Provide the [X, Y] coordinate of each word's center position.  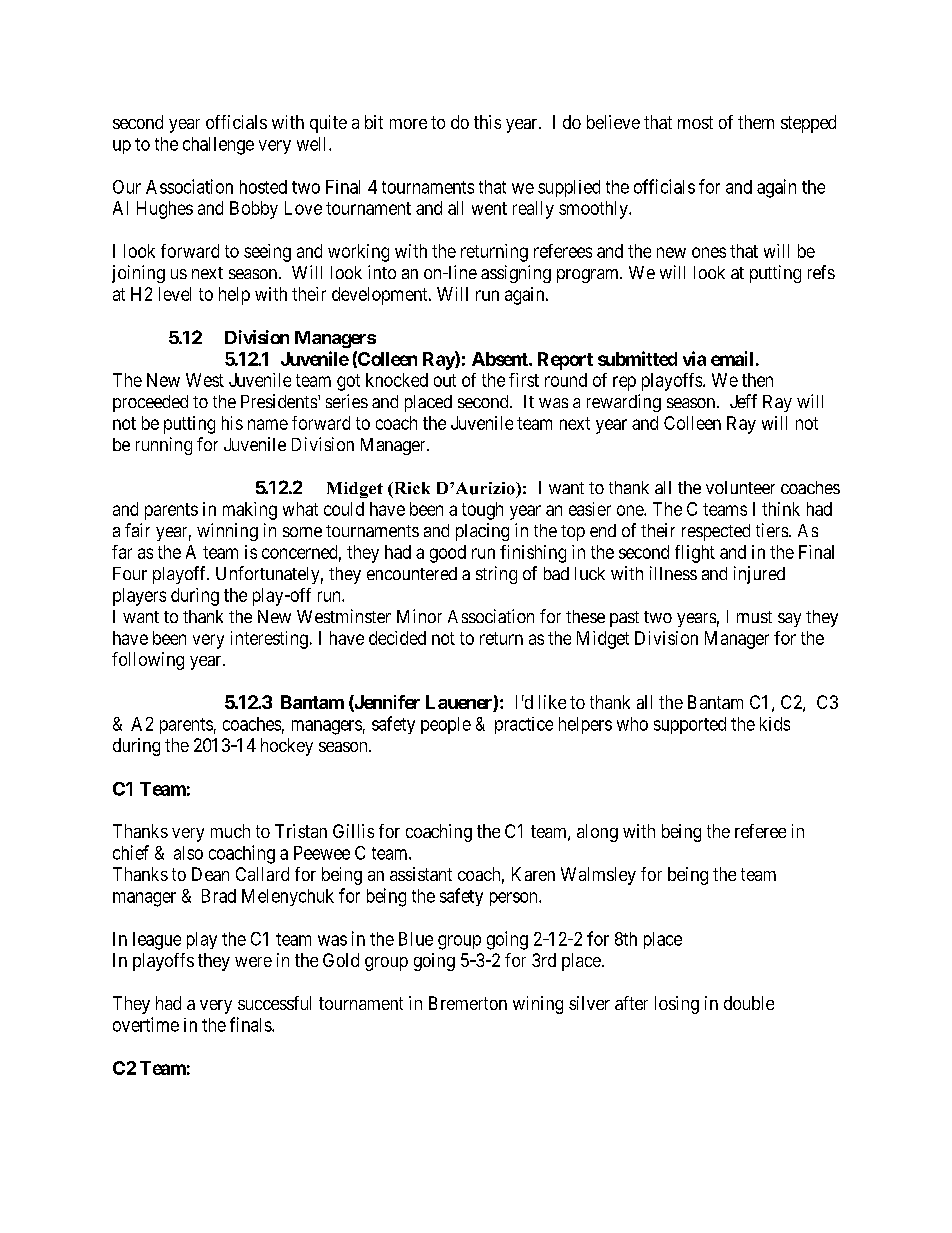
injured [759, 575]
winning [227, 532]
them [756, 122]
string [496, 575]
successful [274, 1003]
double [749, 1003]
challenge [218, 146]
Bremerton [468, 1003]
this [487, 122]
